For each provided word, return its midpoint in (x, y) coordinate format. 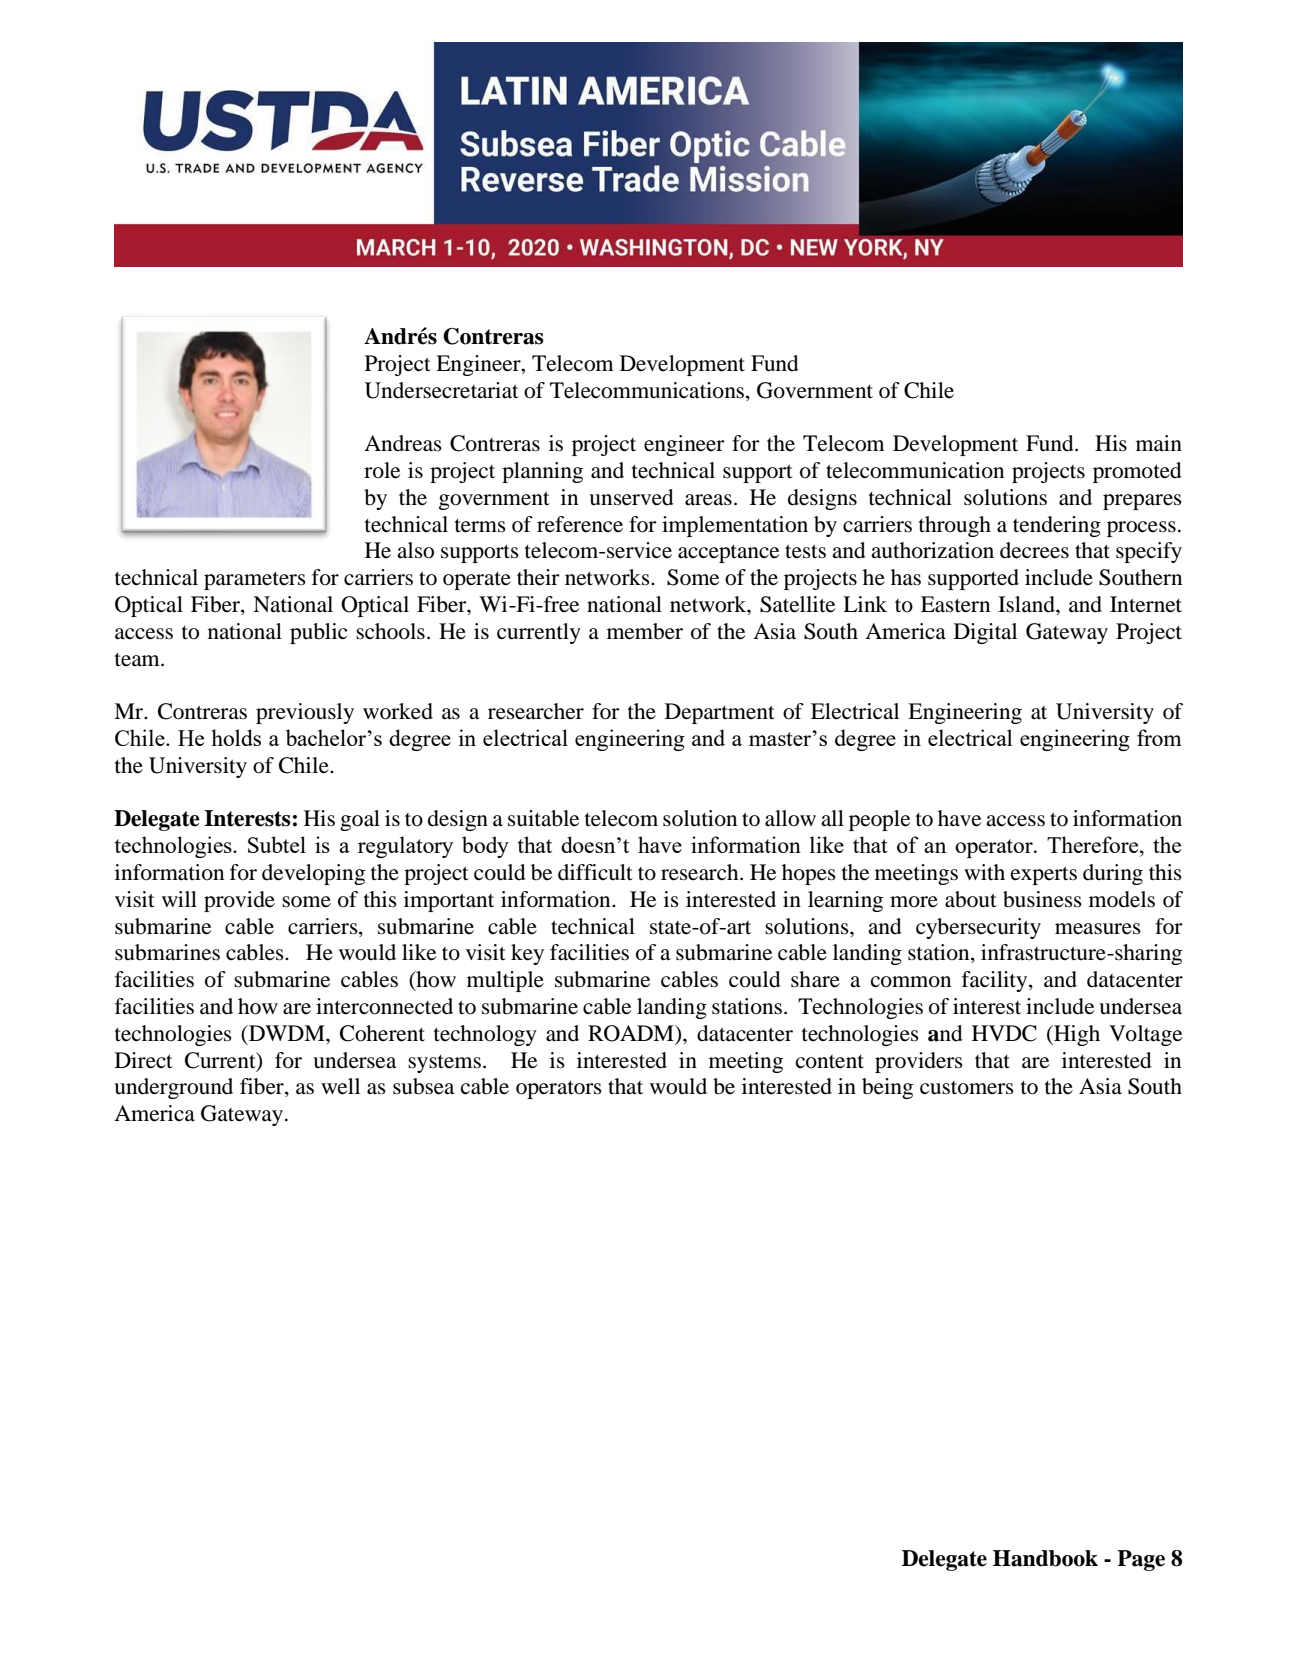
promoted (1137, 472)
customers (967, 1088)
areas (708, 500)
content (830, 1062)
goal (360, 820)
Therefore (1094, 844)
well (340, 1086)
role (382, 470)
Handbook (1045, 1558)
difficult (595, 872)
